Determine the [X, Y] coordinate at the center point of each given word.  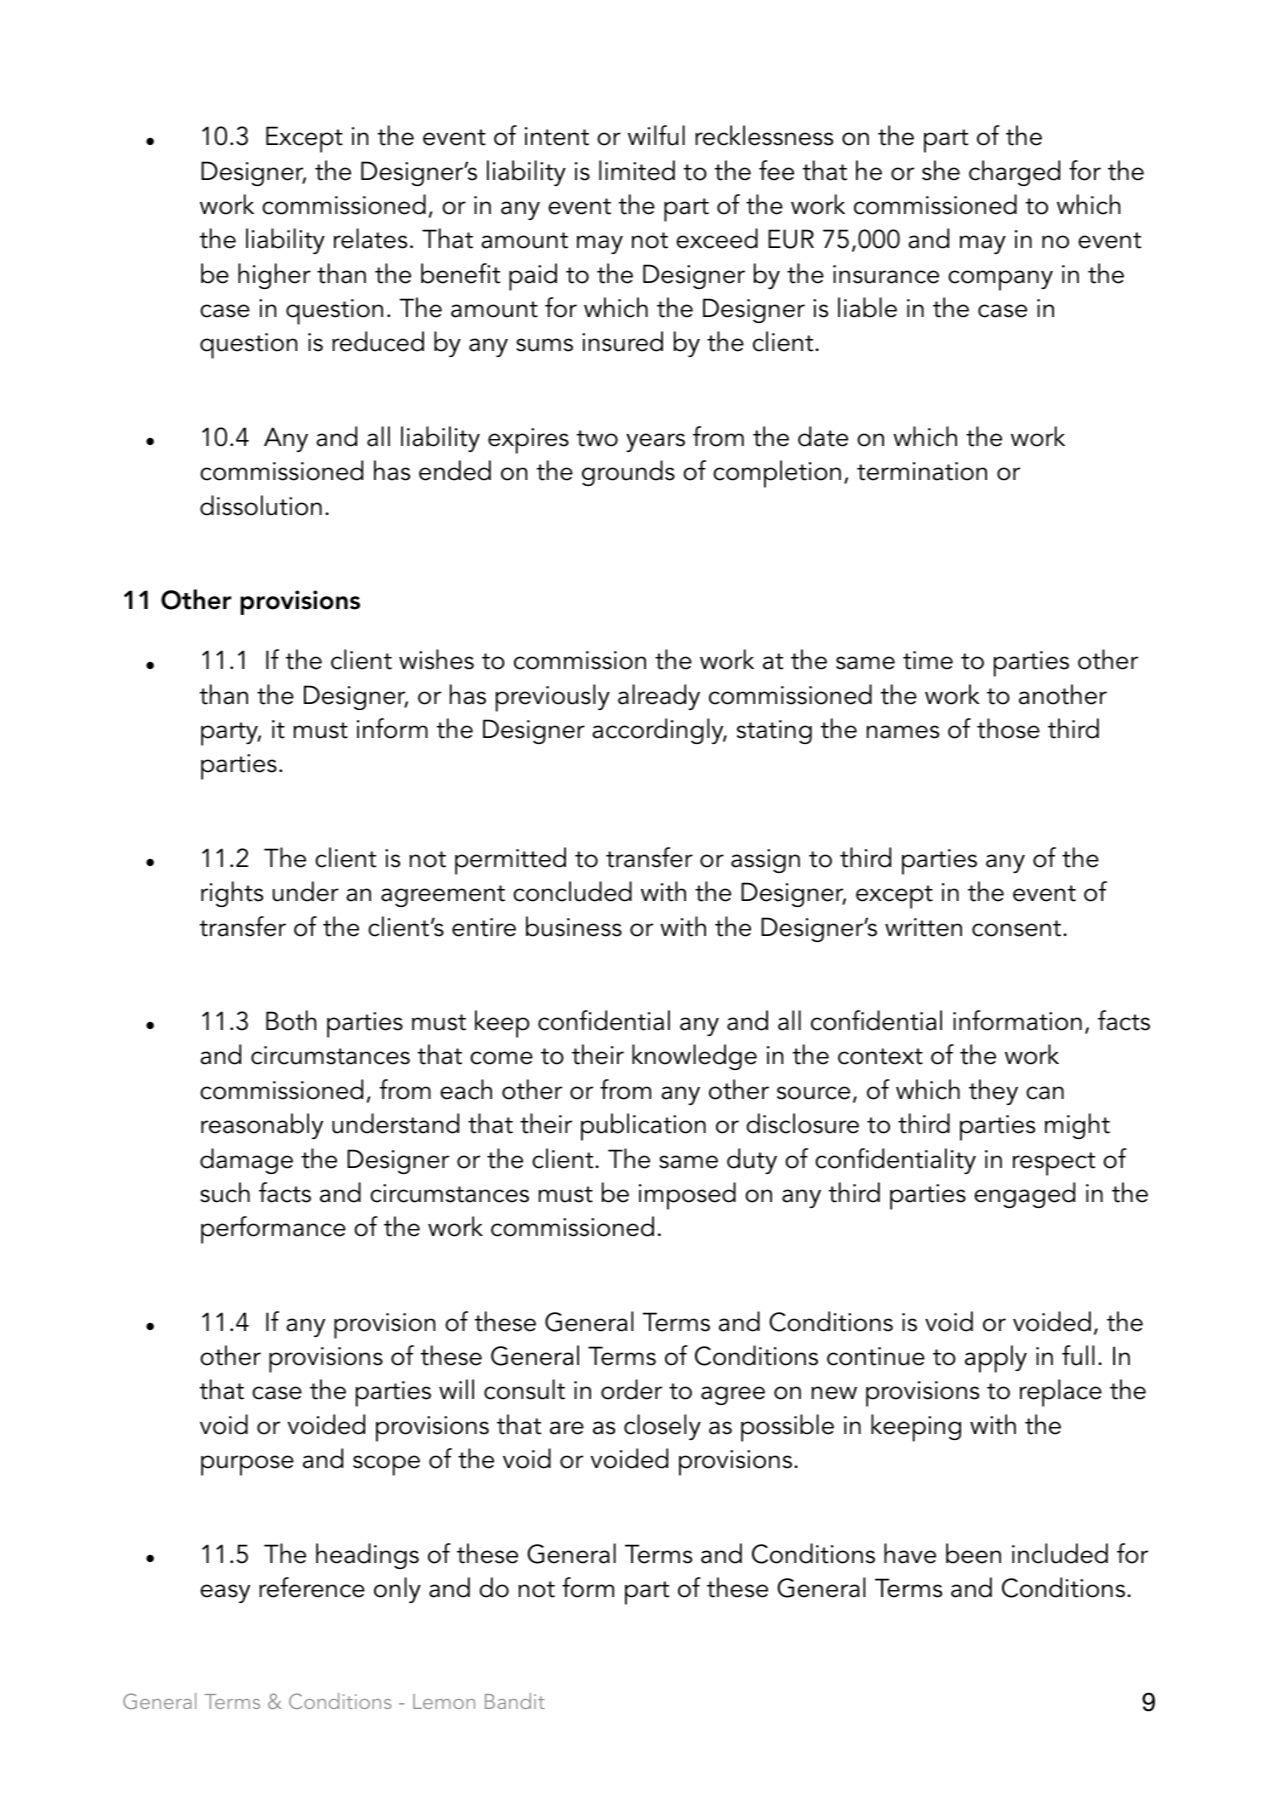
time [928, 660]
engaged [1024, 1195]
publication [643, 1127]
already [659, 697]
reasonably [262, 1126]
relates [370, 238]
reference [312, 1587]
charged [1014, 173]
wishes [436, 659]
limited [637, 170]
